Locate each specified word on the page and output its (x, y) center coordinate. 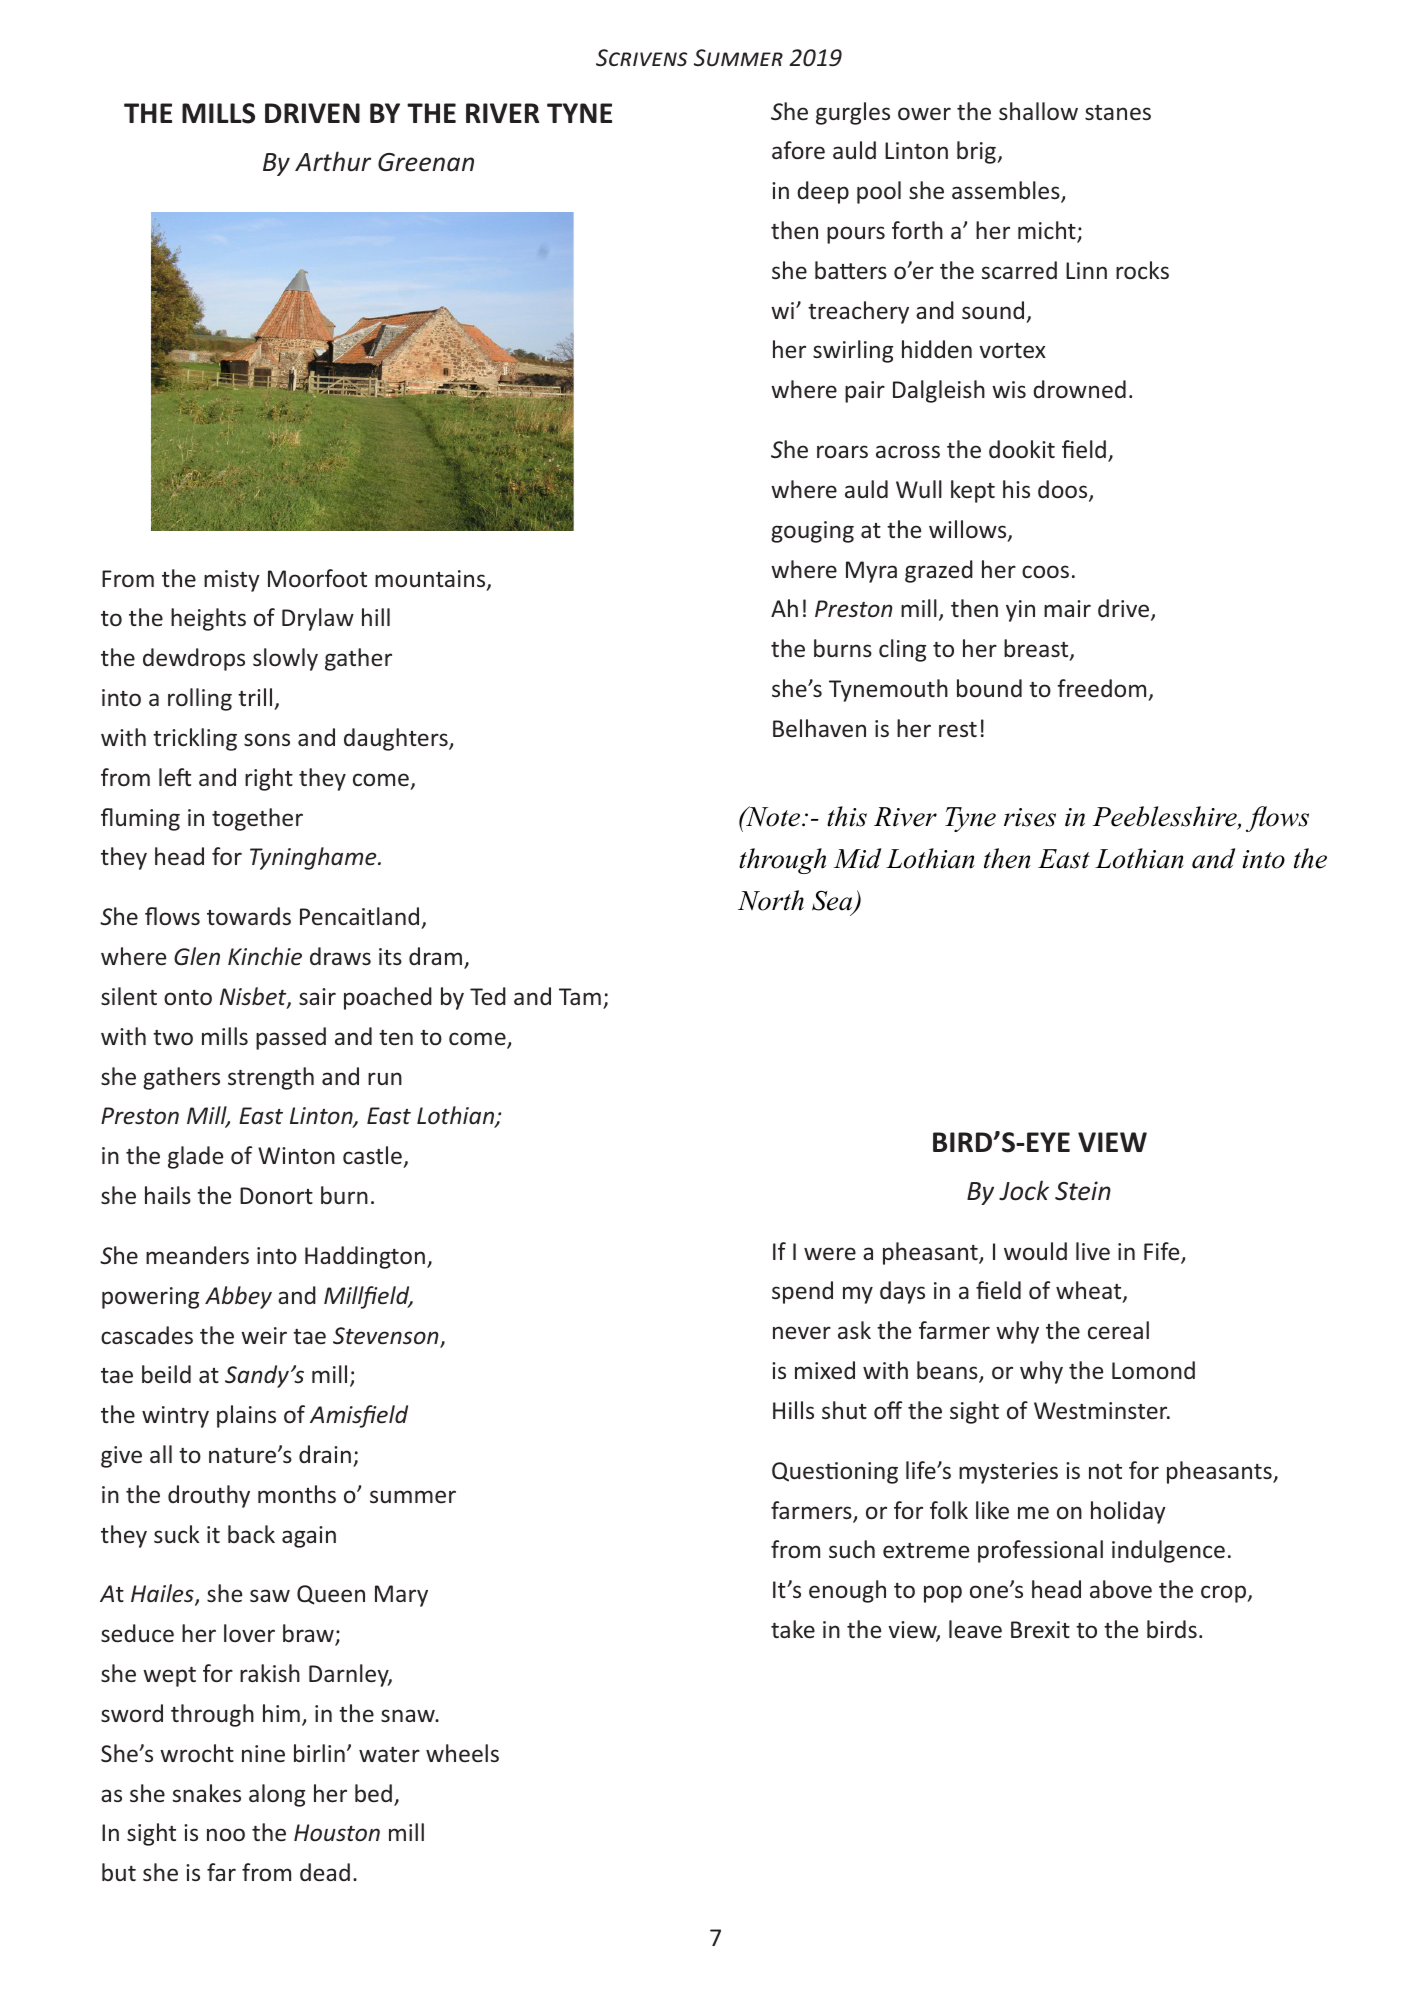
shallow (1038, 111)
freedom (1101, 688)
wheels (462, 1753)
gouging (812, 532)
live (1093, 1251)
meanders (197, 1255)
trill (255, 697)
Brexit (1040, 1629)
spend (802, 1292)
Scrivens (641, 57)
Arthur (333, 161)
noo (226, 1834)
